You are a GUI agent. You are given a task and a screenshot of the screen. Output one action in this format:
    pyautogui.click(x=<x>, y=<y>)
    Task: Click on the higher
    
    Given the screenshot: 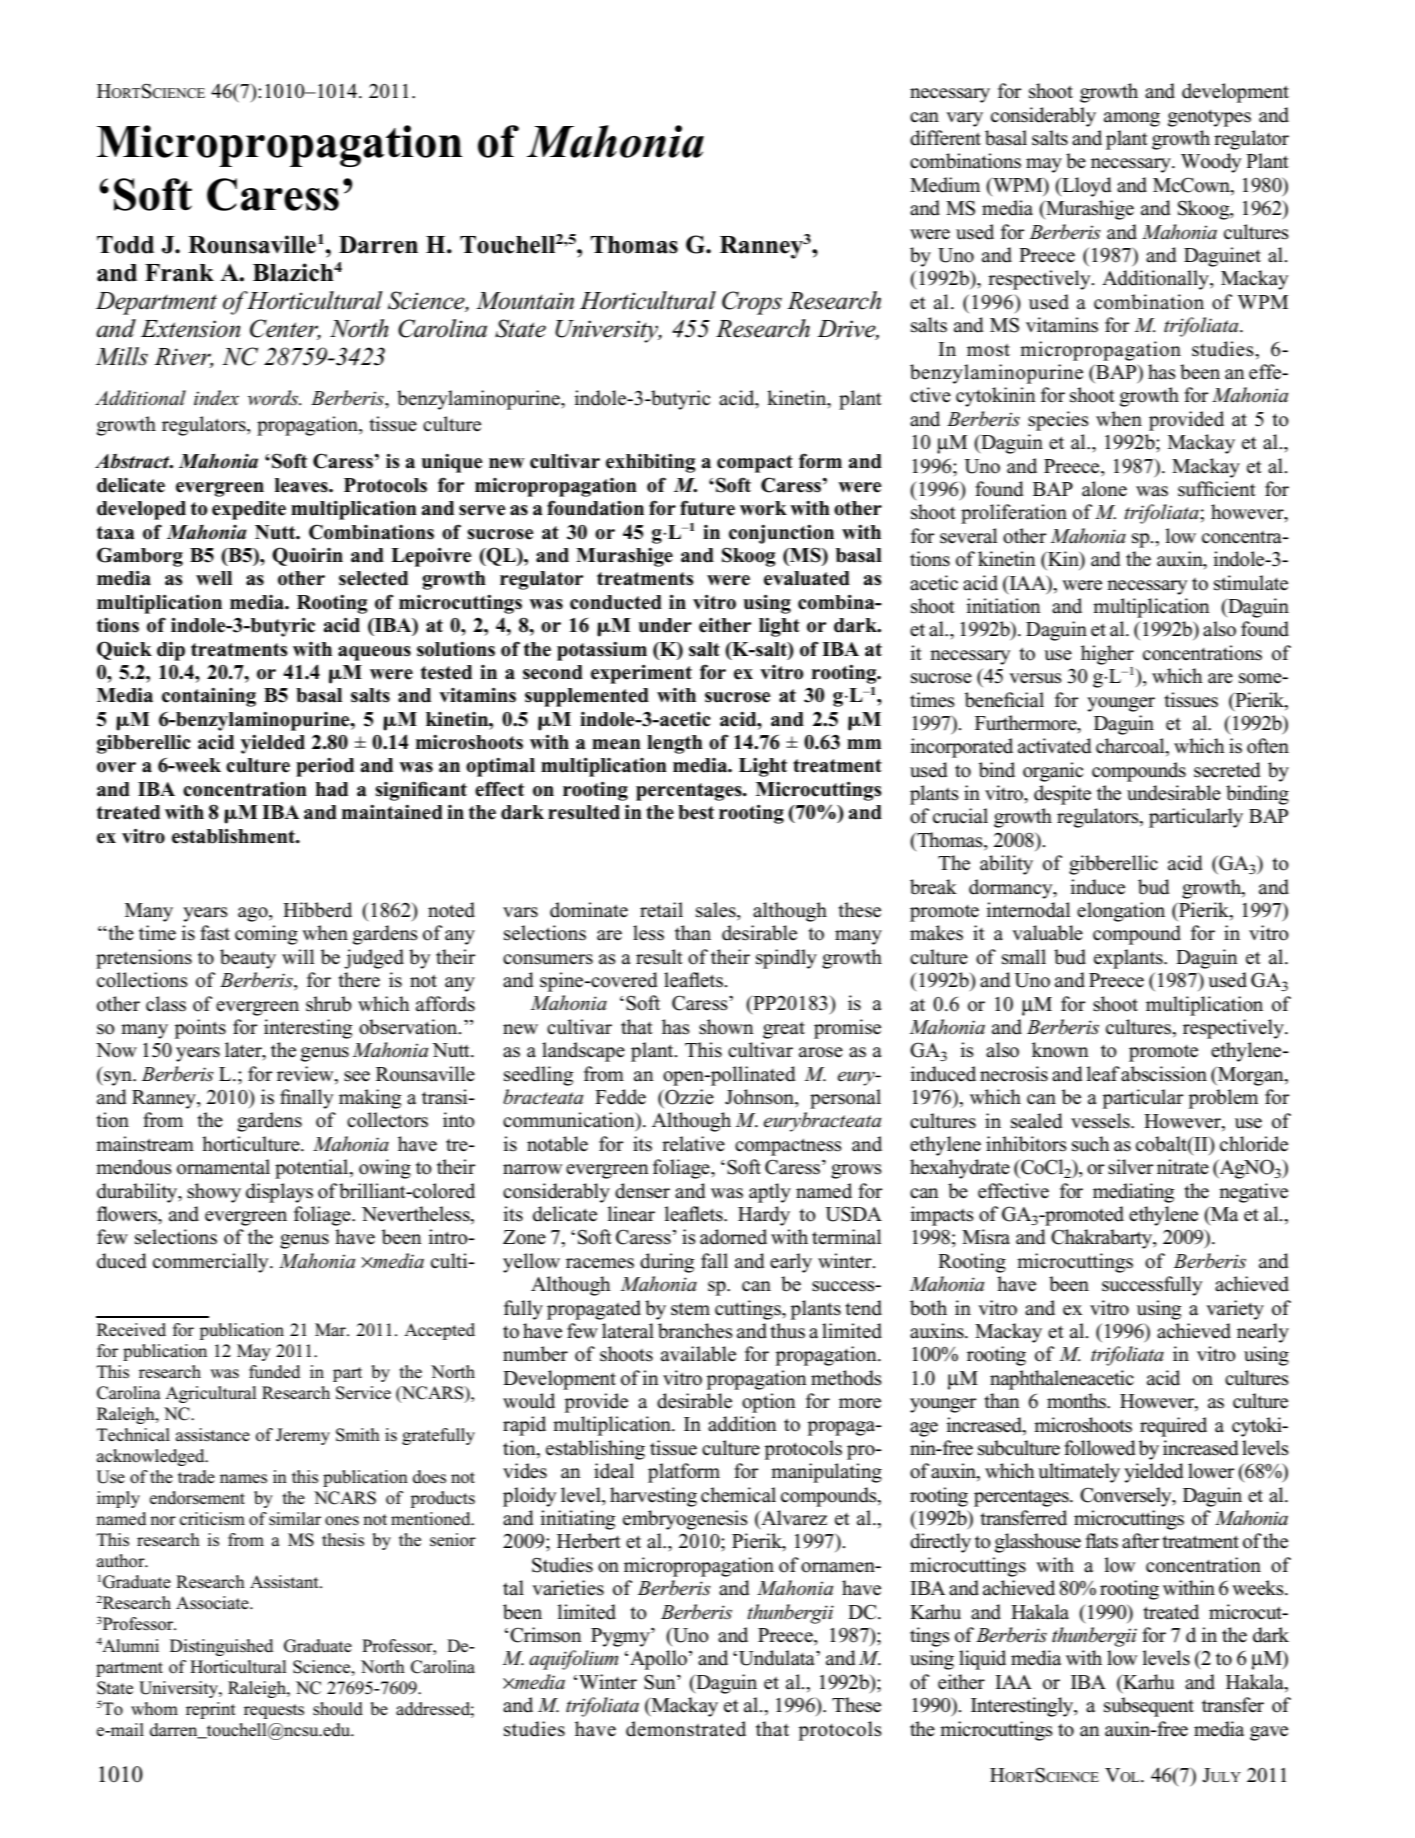 What is the action you would take?
    pyautogui.click(x=1107, y=655)
